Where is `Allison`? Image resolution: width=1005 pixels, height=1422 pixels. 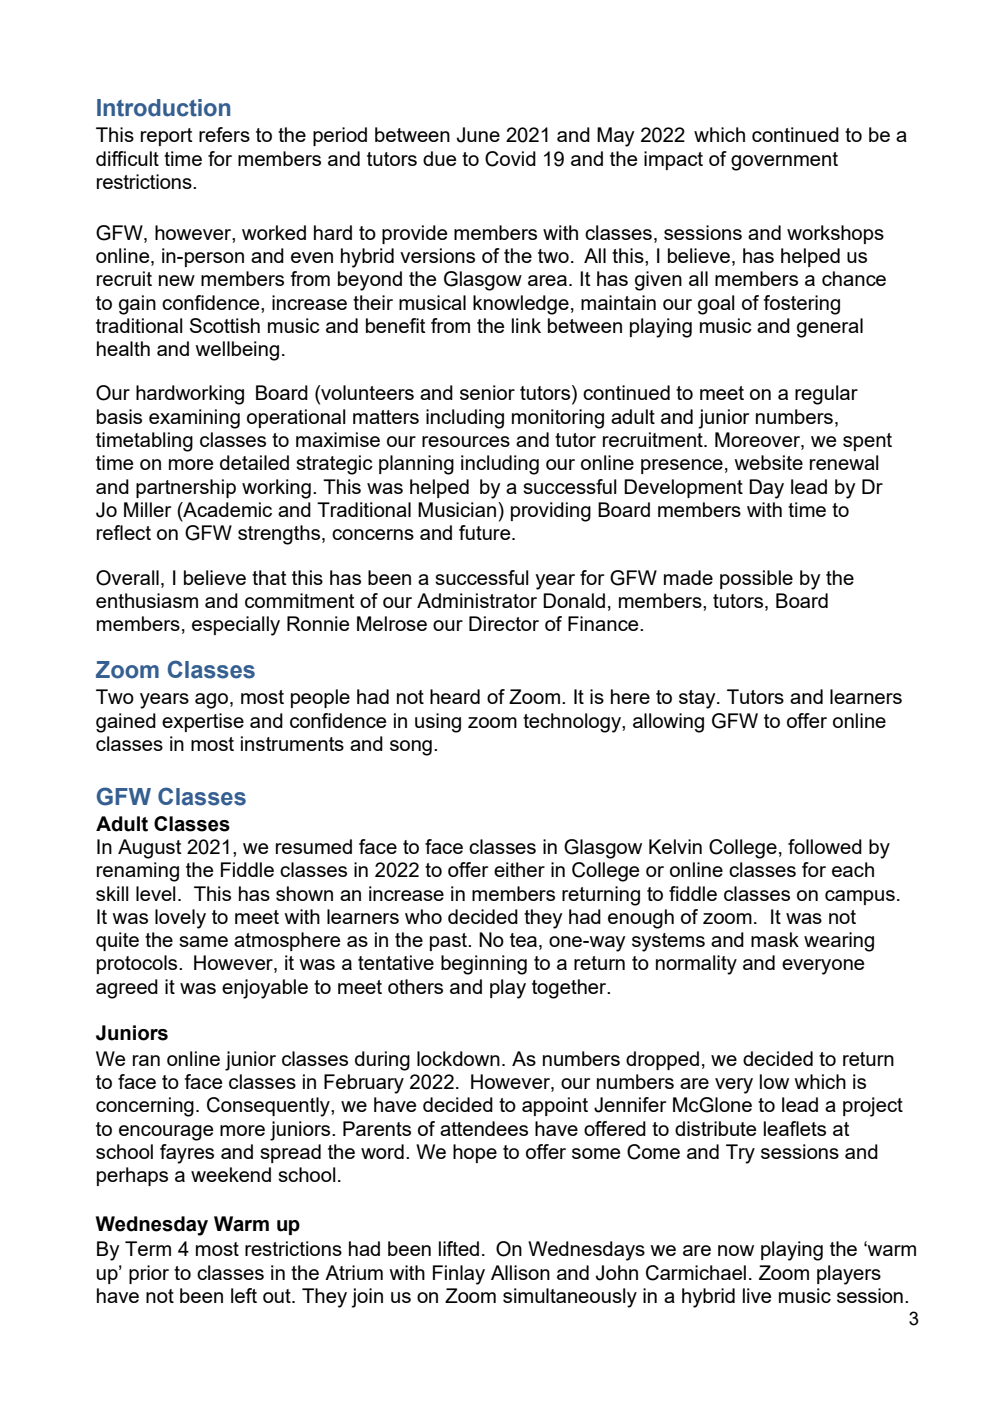 Allison is located at coordinates (520, 1272).
